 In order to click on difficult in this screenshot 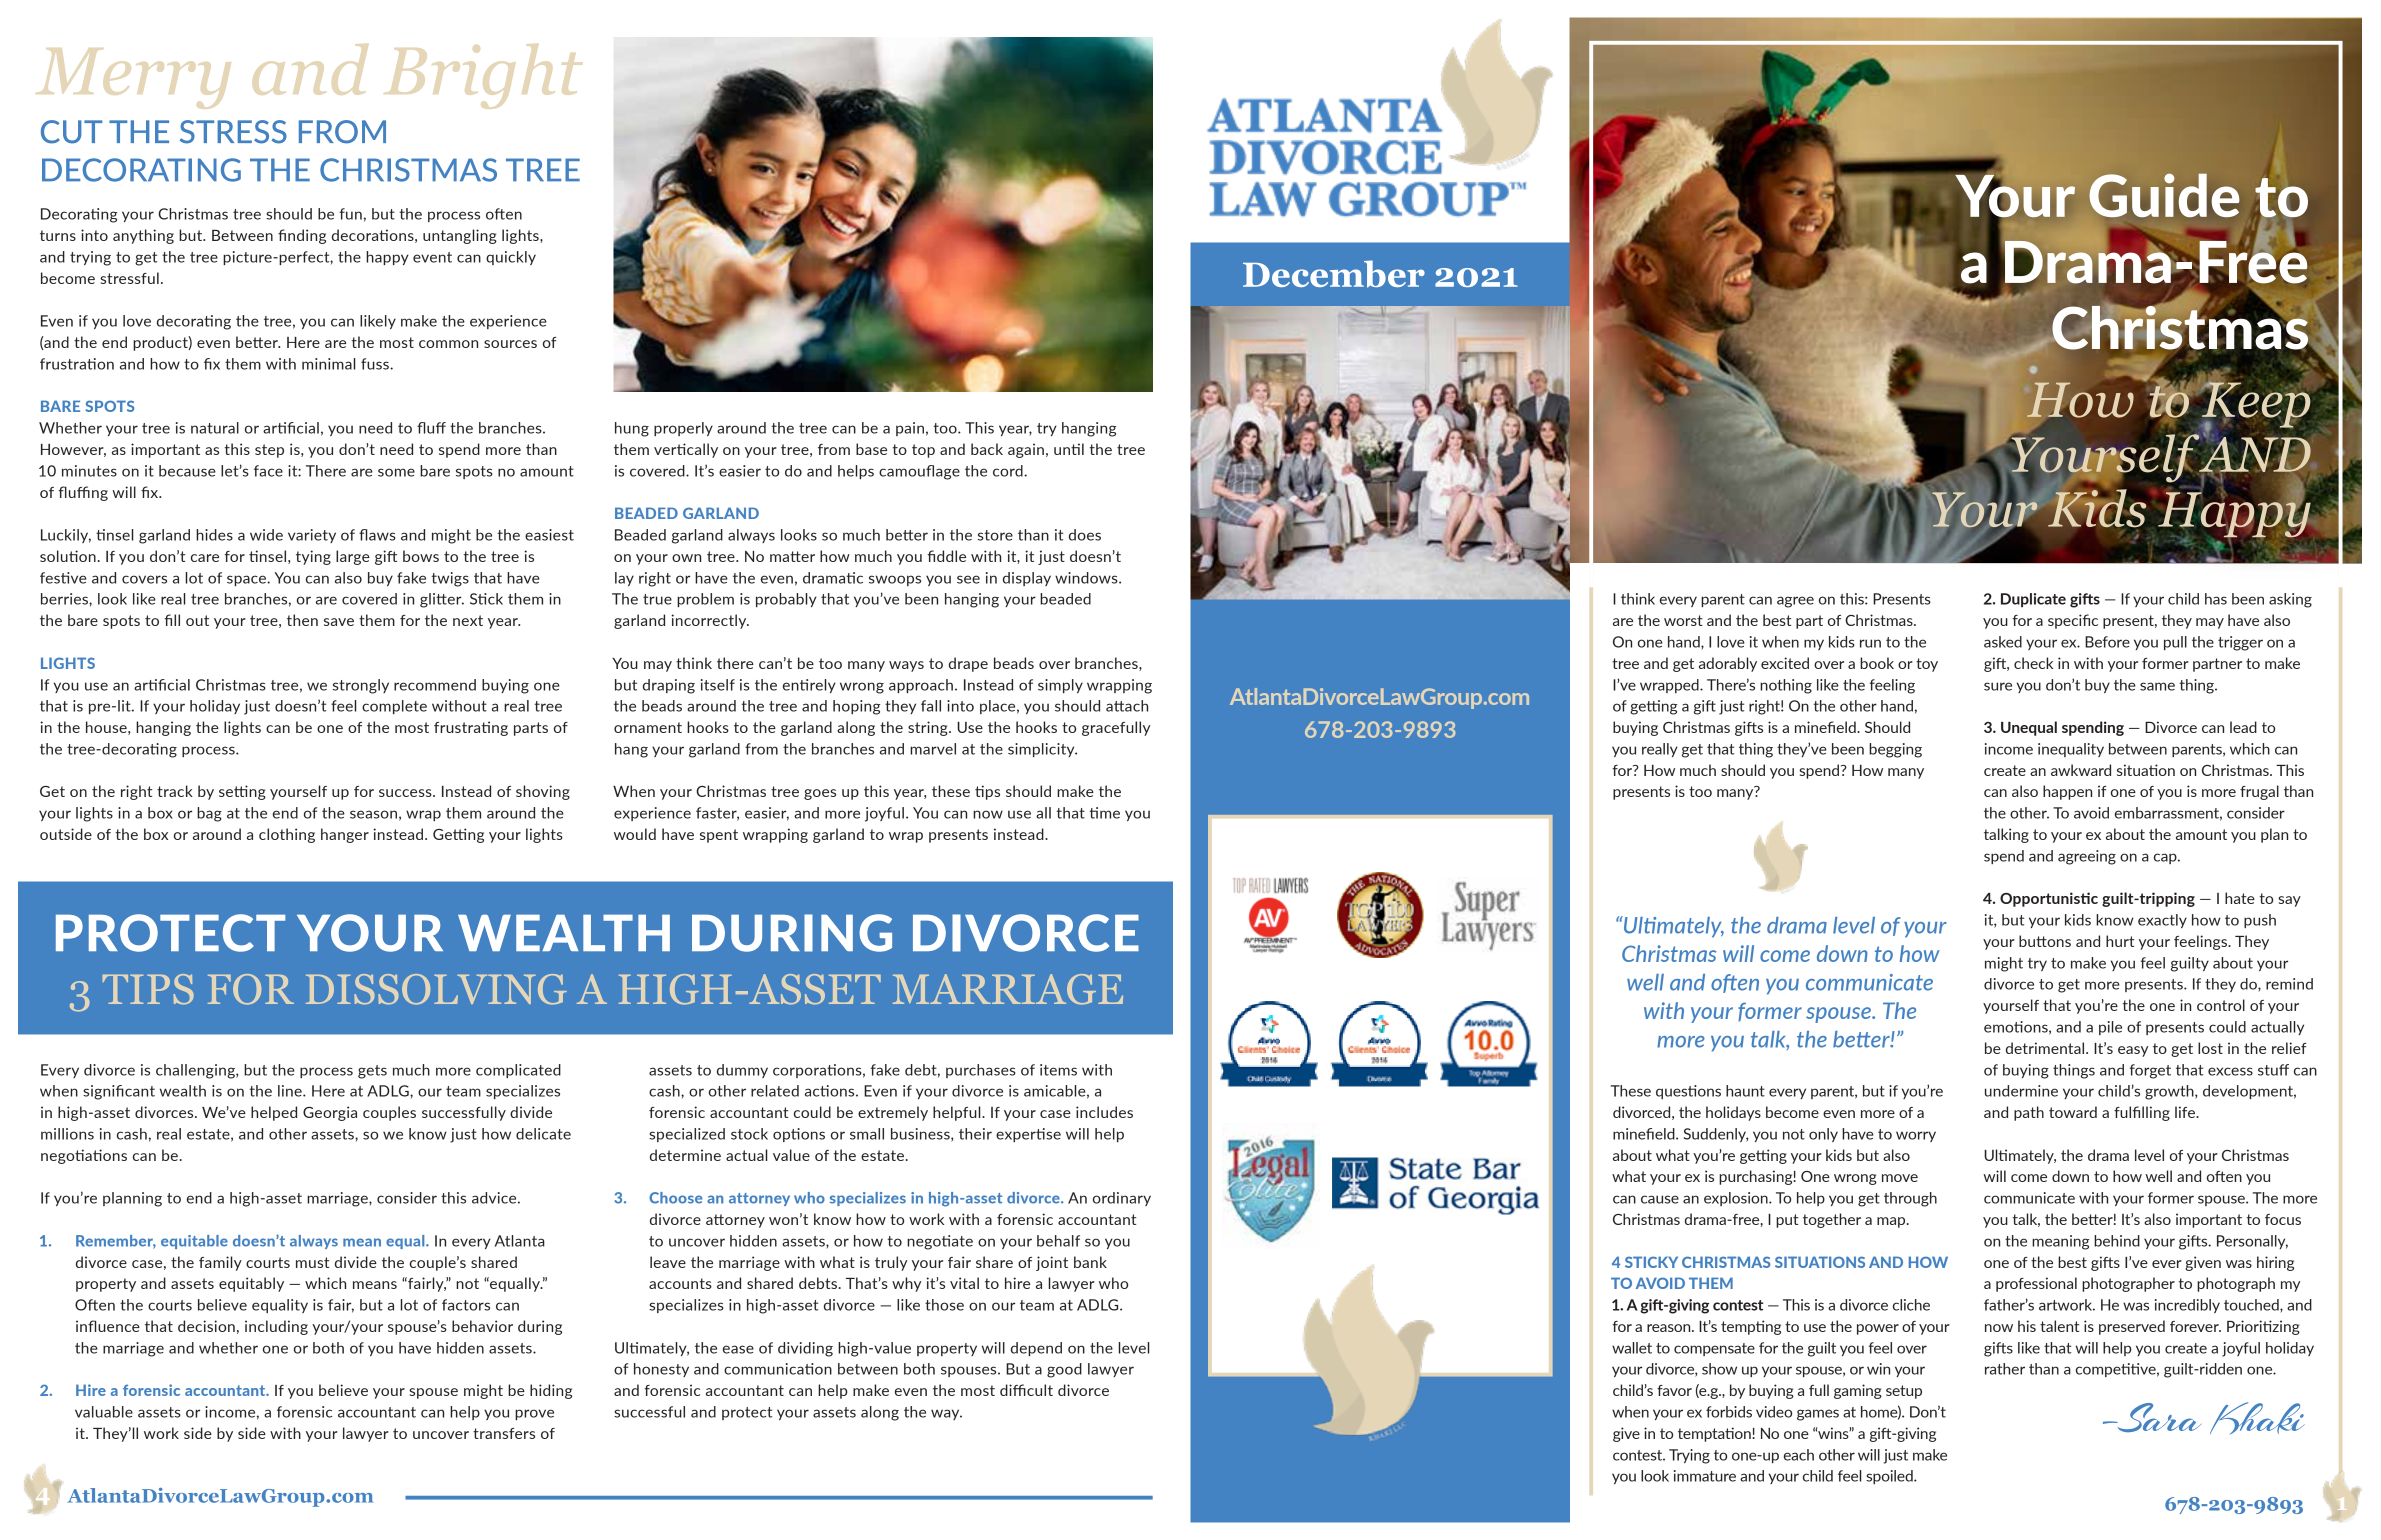, I will do `click(1026, 1390)`.
